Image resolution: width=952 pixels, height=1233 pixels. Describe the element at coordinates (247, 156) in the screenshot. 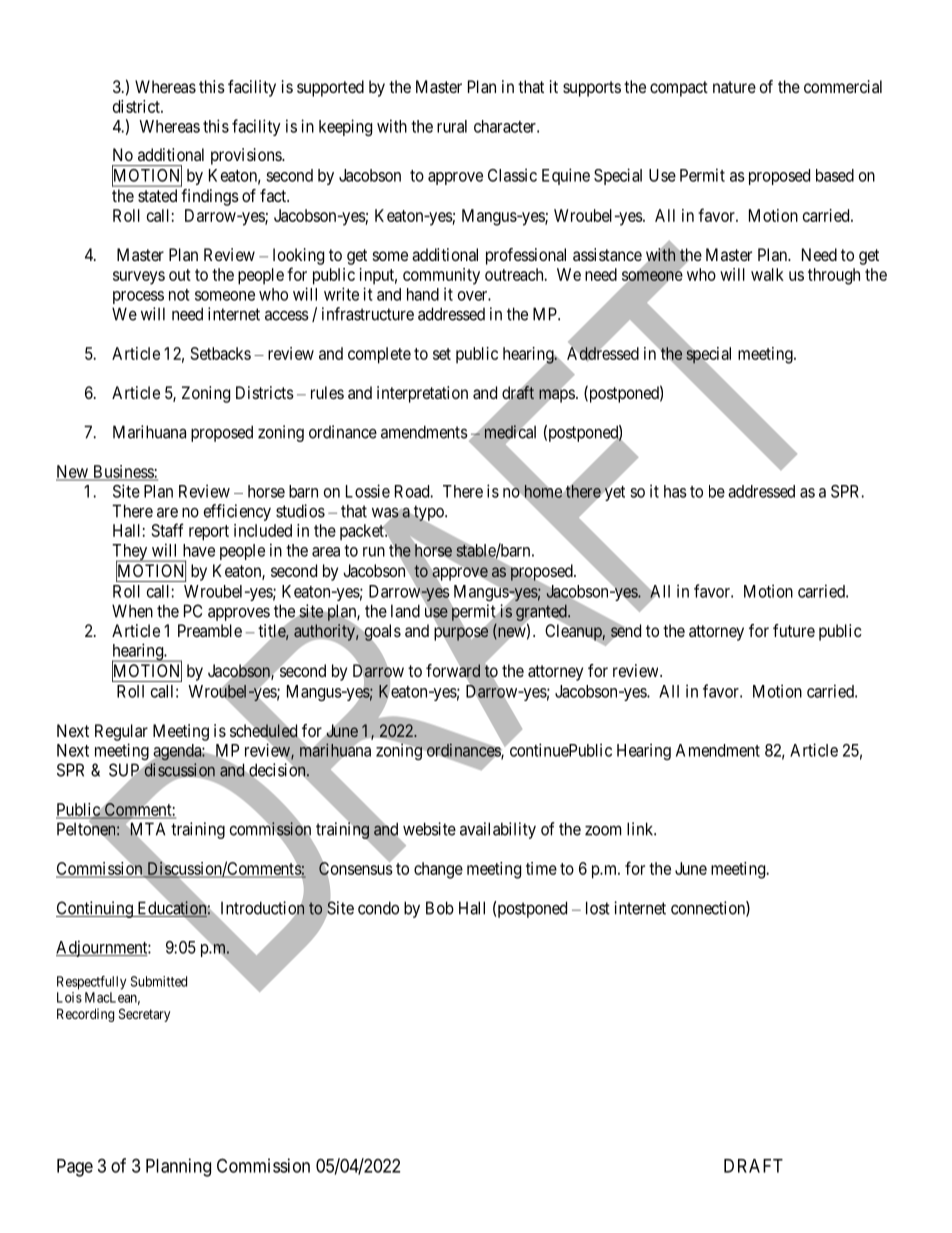

I see `provisions` at that location.
